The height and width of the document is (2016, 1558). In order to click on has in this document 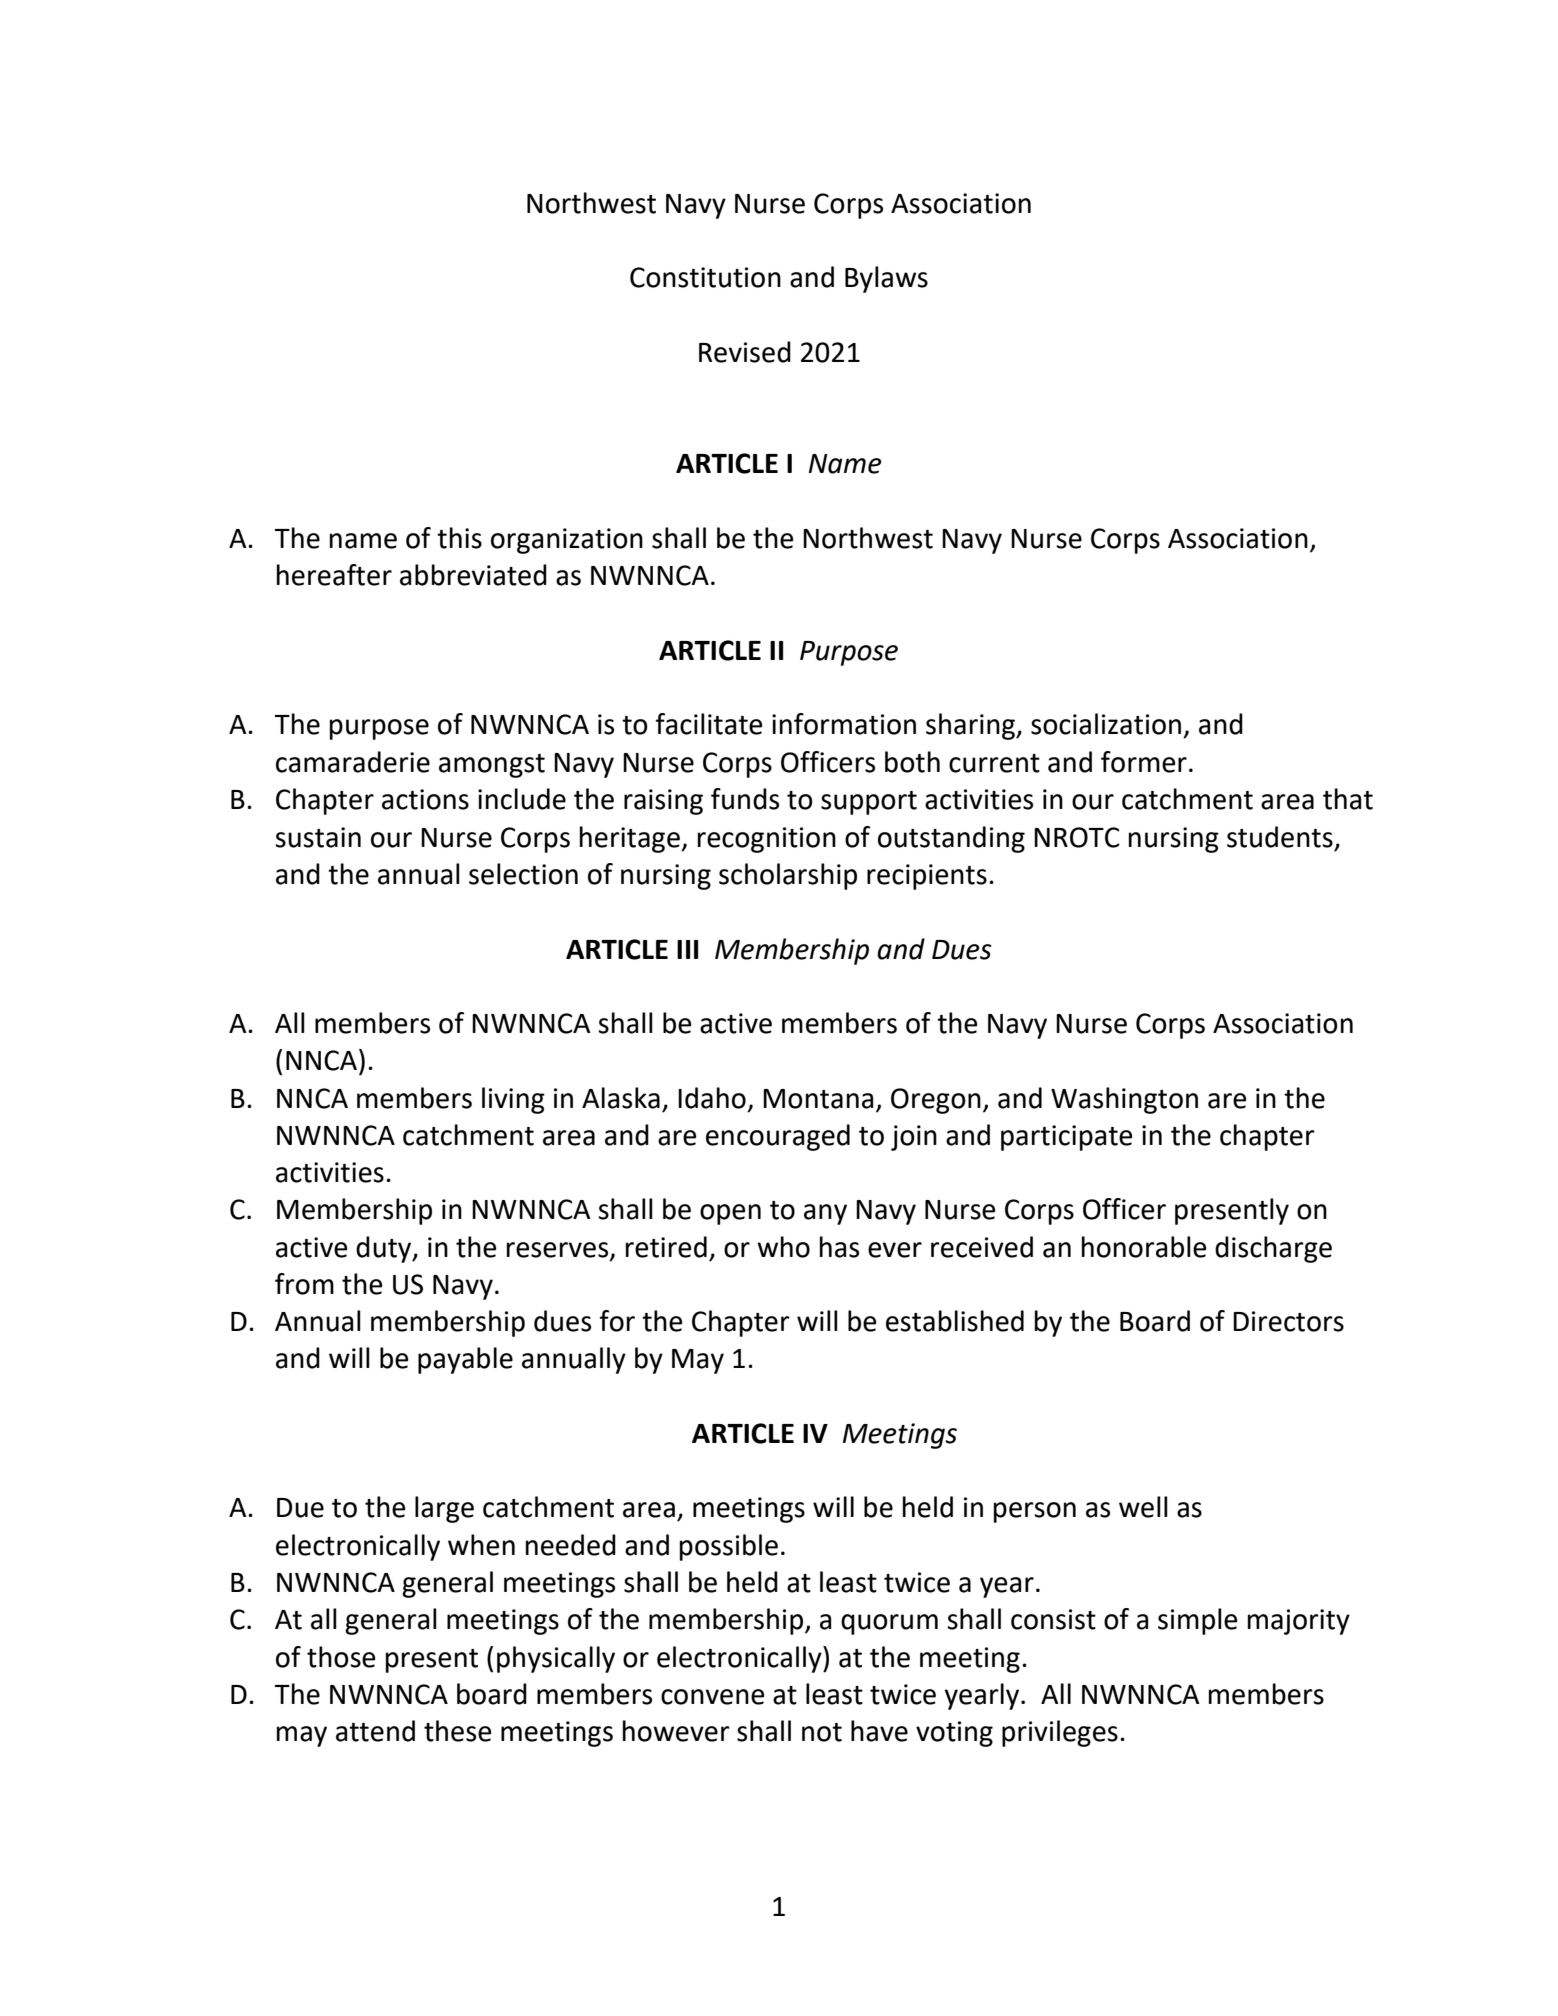, I will do `click(839, 1247)`.
